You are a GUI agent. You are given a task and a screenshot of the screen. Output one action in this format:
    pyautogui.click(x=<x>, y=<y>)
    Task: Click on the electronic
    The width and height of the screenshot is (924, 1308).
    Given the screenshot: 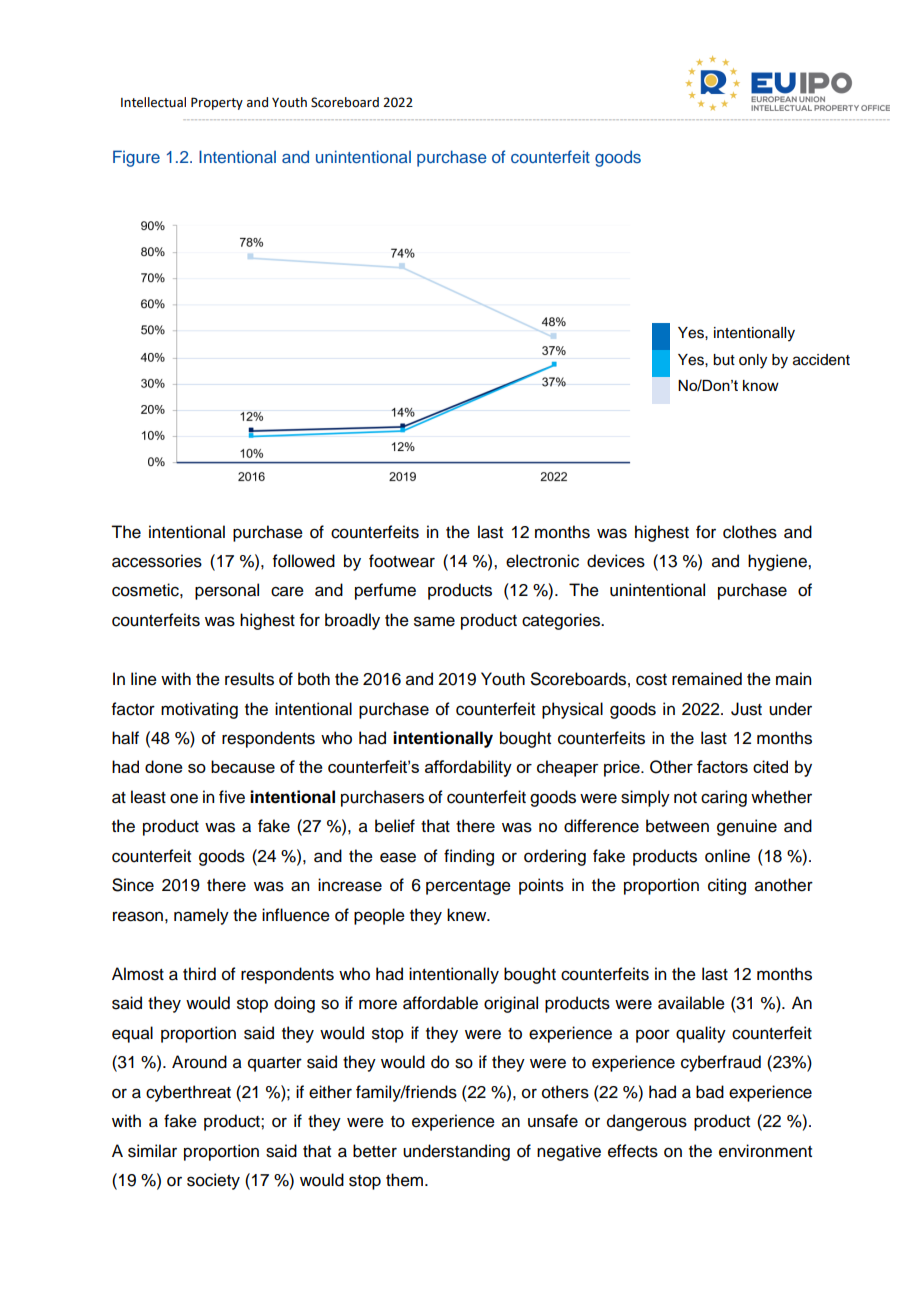 What is the action you would take?
    pyautogui.click(x=542, y=561)
